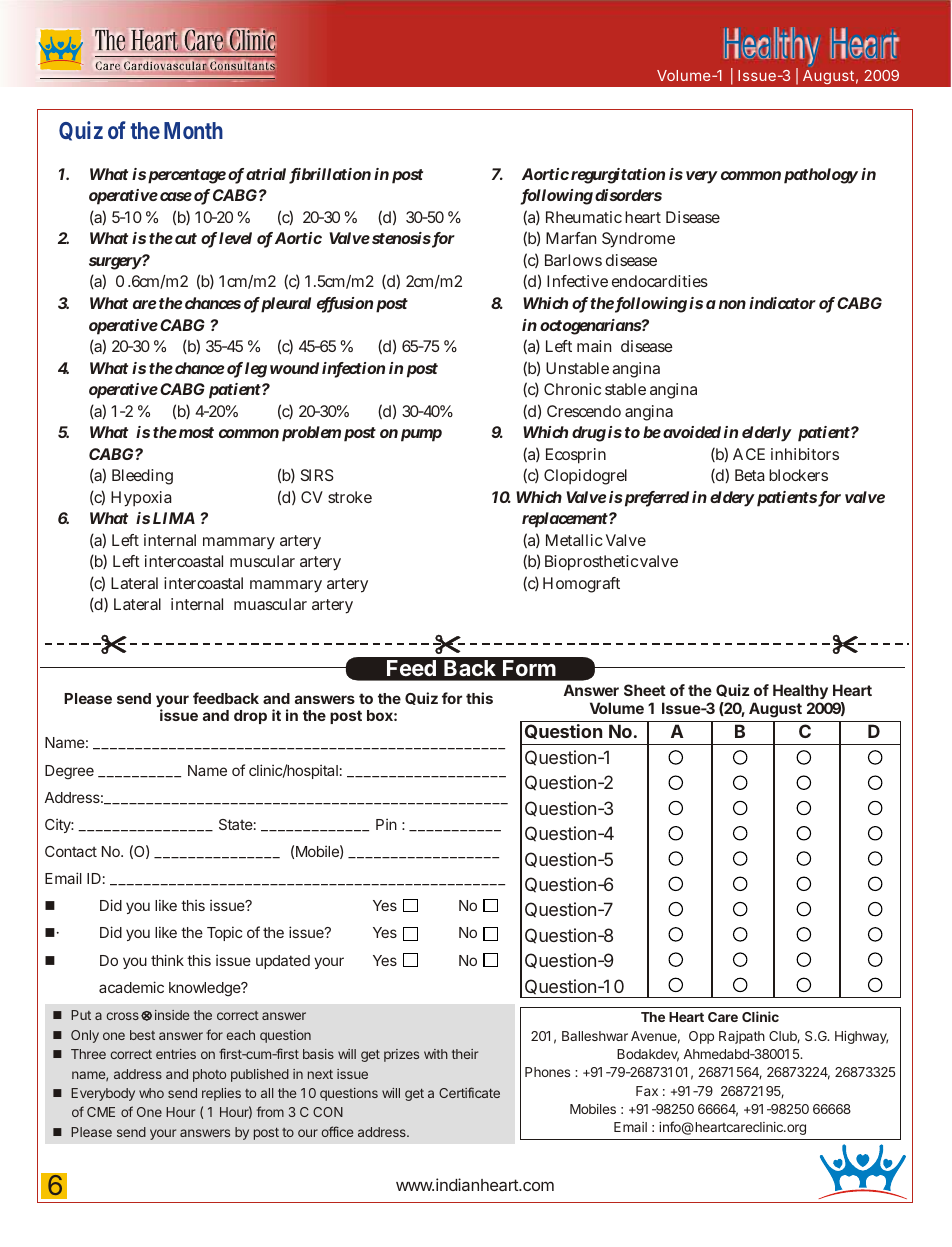 The image size is (952, 1247). Describe the element at coordinates (469, 1092) in the screenshot. I see `Certificate` at that location.
